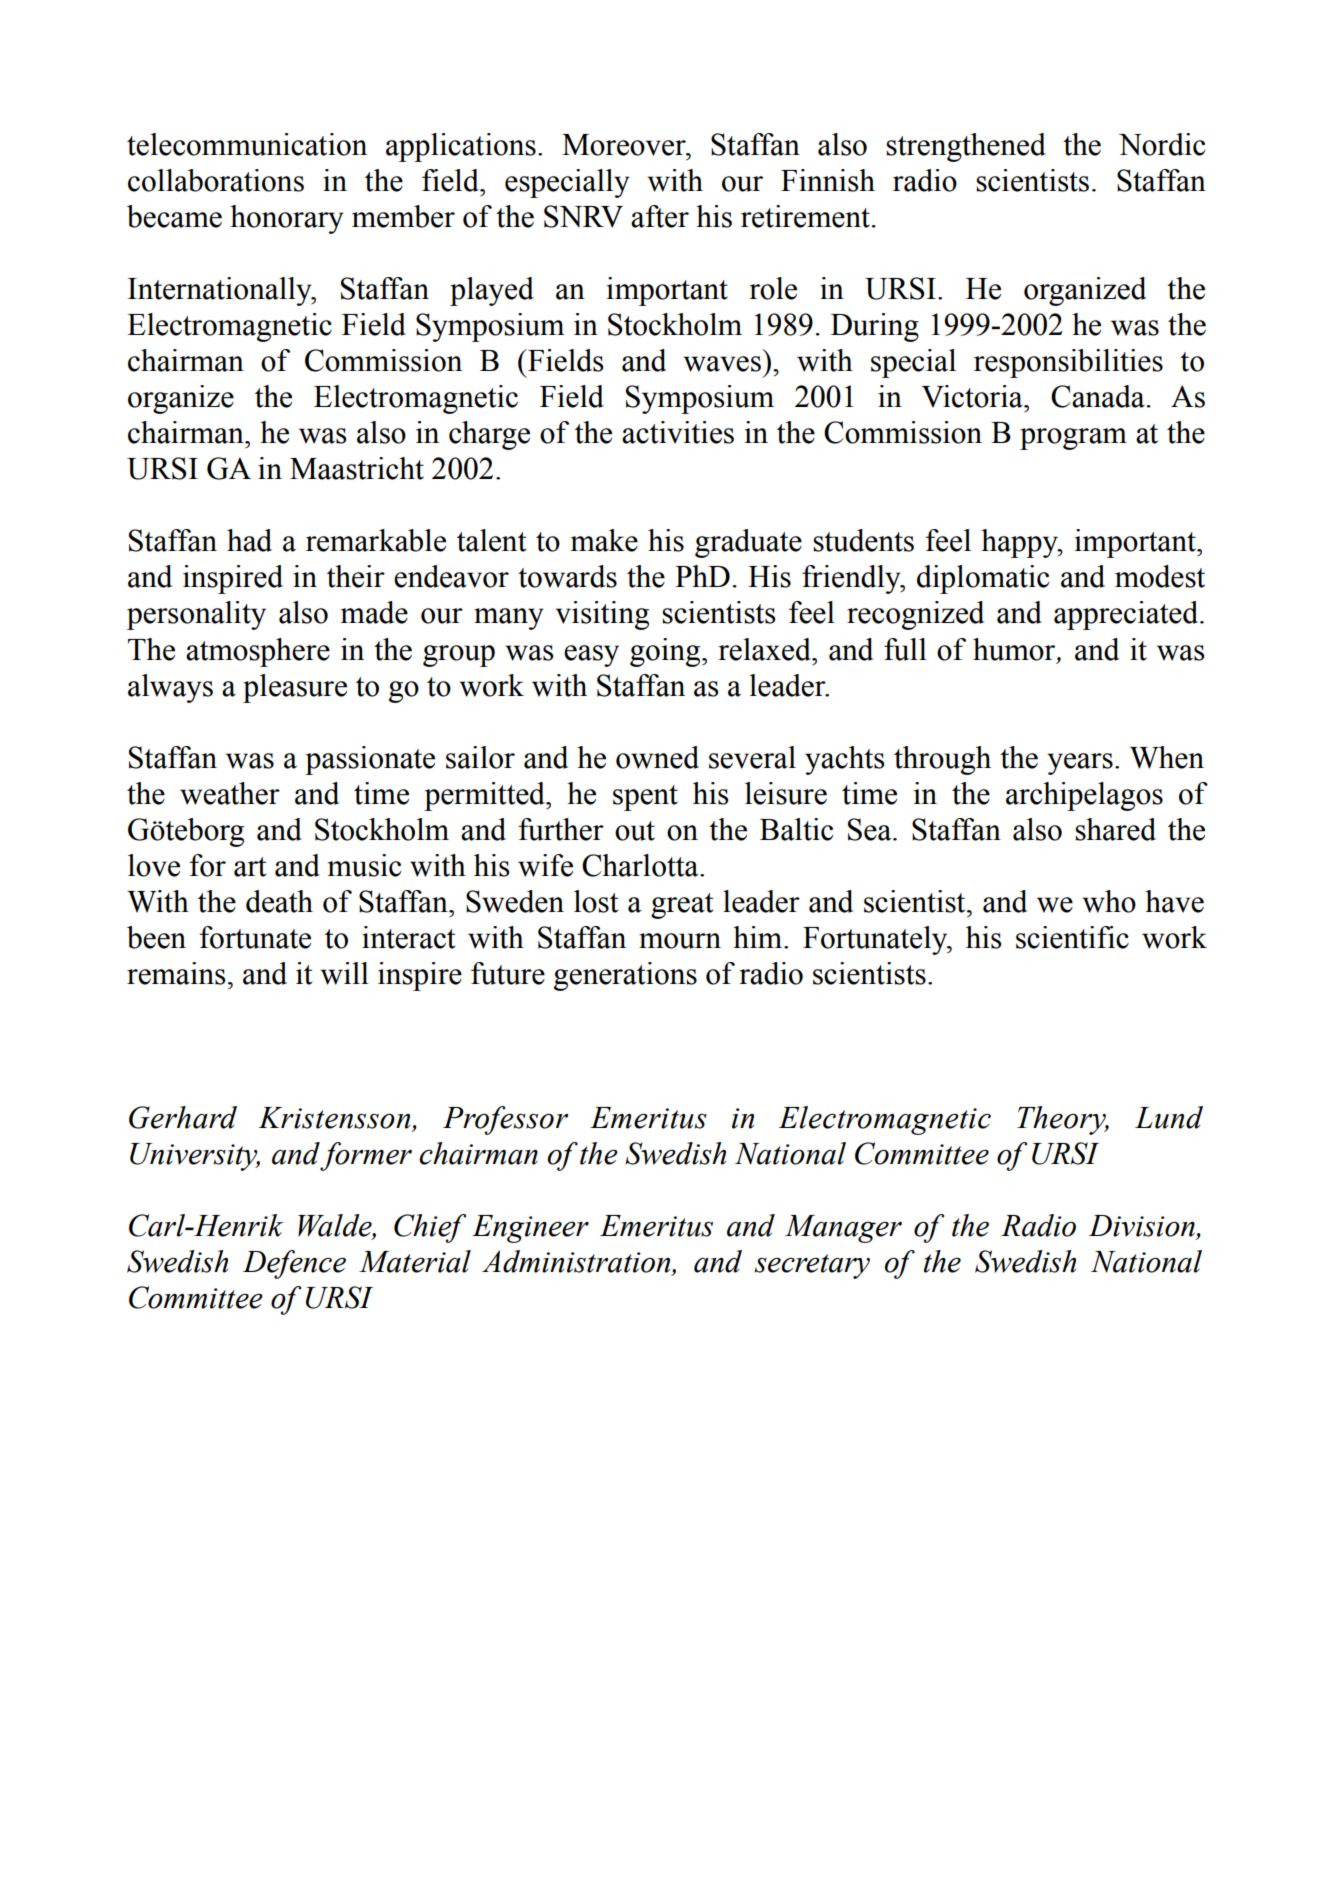 The height and width of the image is (1885, 1332). Describe the element at coordinates (660, 216) in the image. I see `after` at that location.
